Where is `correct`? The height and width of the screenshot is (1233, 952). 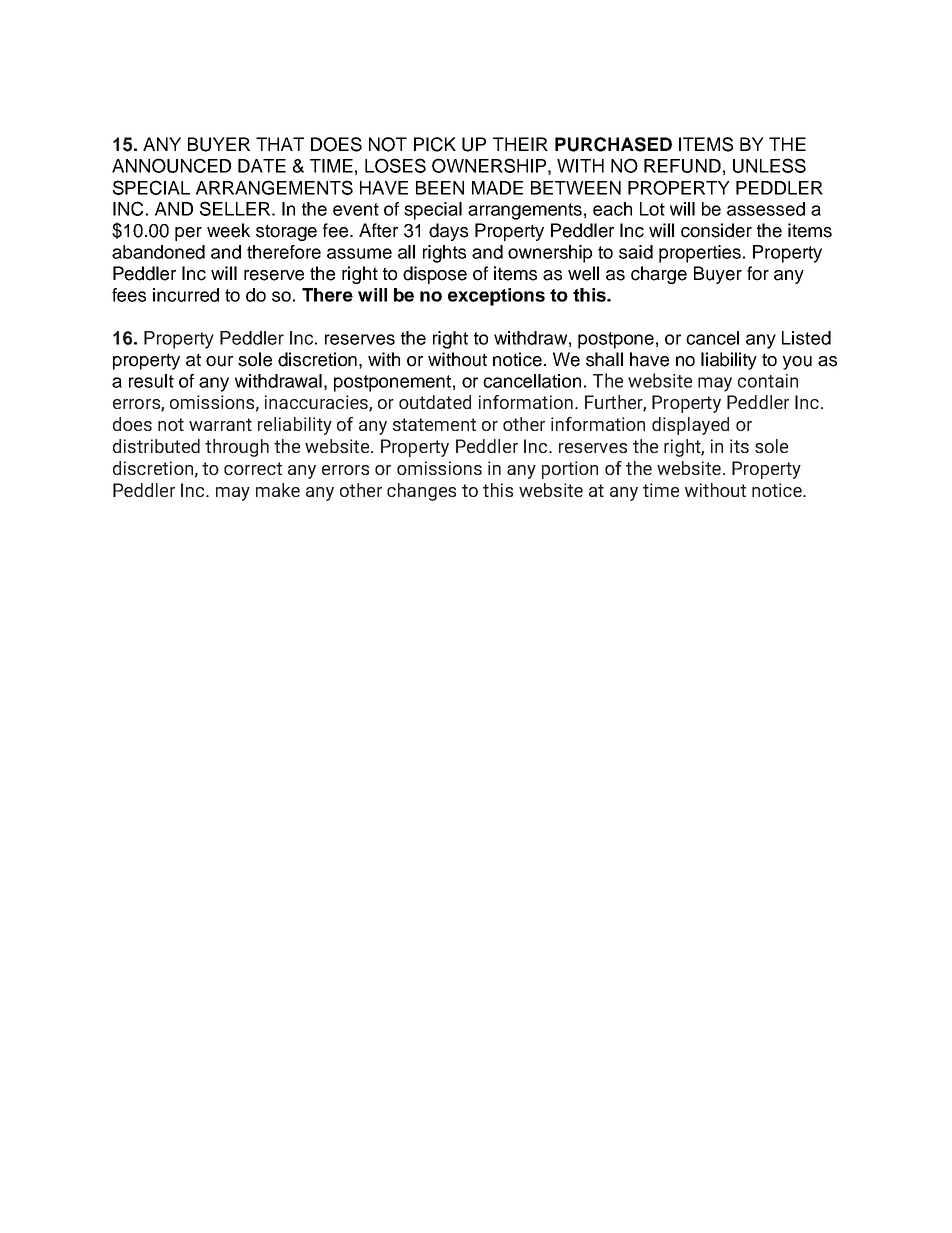
correct is located at coordinates (253, 468).
